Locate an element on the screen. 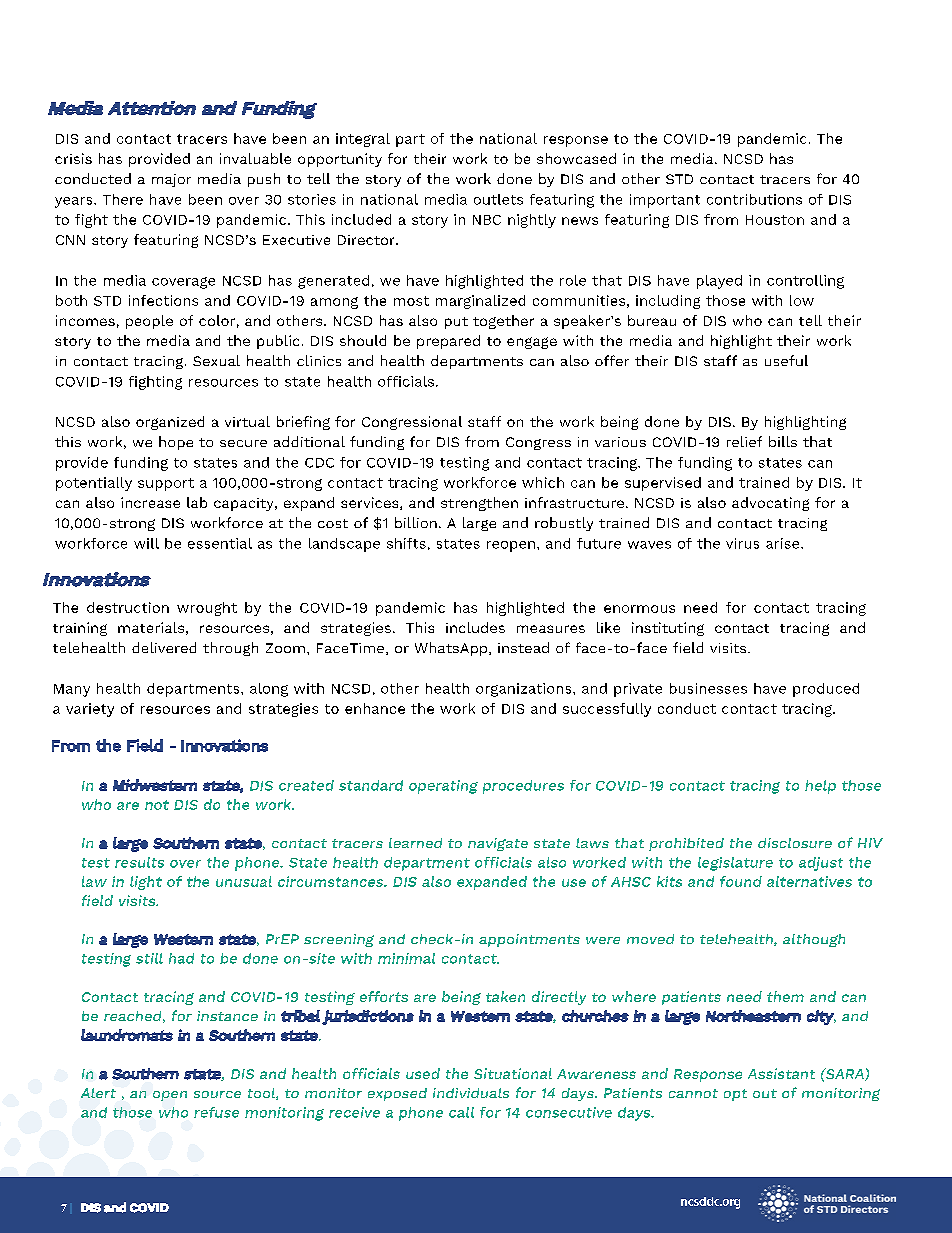 This screenshot has height=1233, width=952. put is located at coordinates (456, 323).
